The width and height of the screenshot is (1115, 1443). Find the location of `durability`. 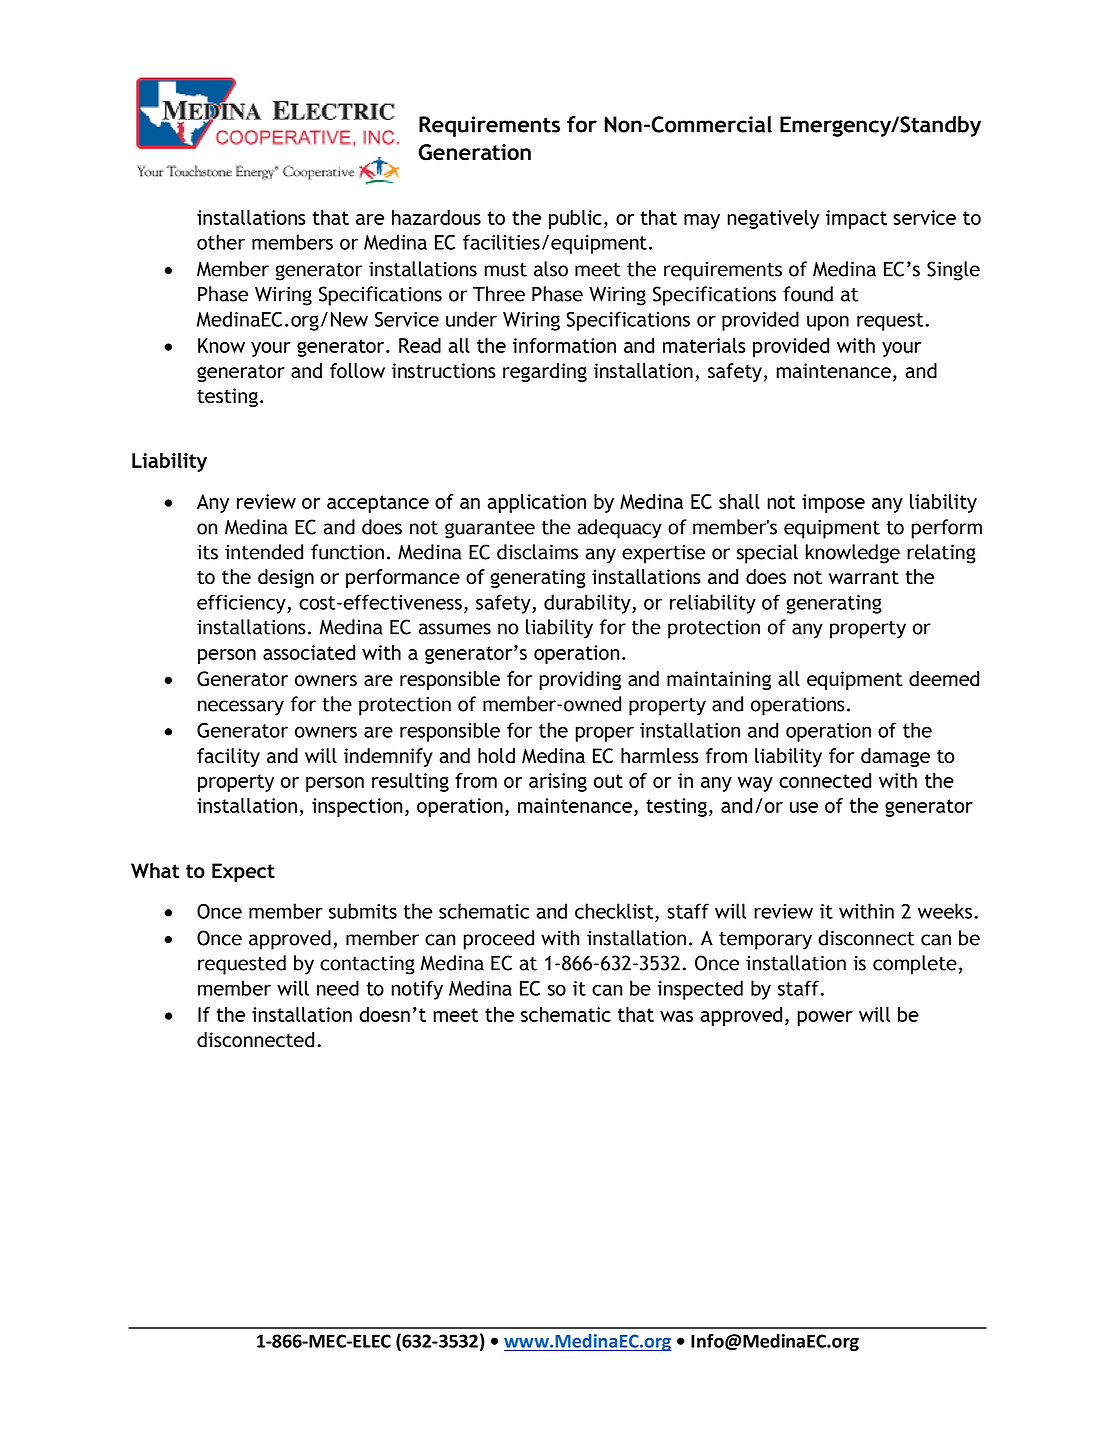

durability is located at coordinates (588, 604).
